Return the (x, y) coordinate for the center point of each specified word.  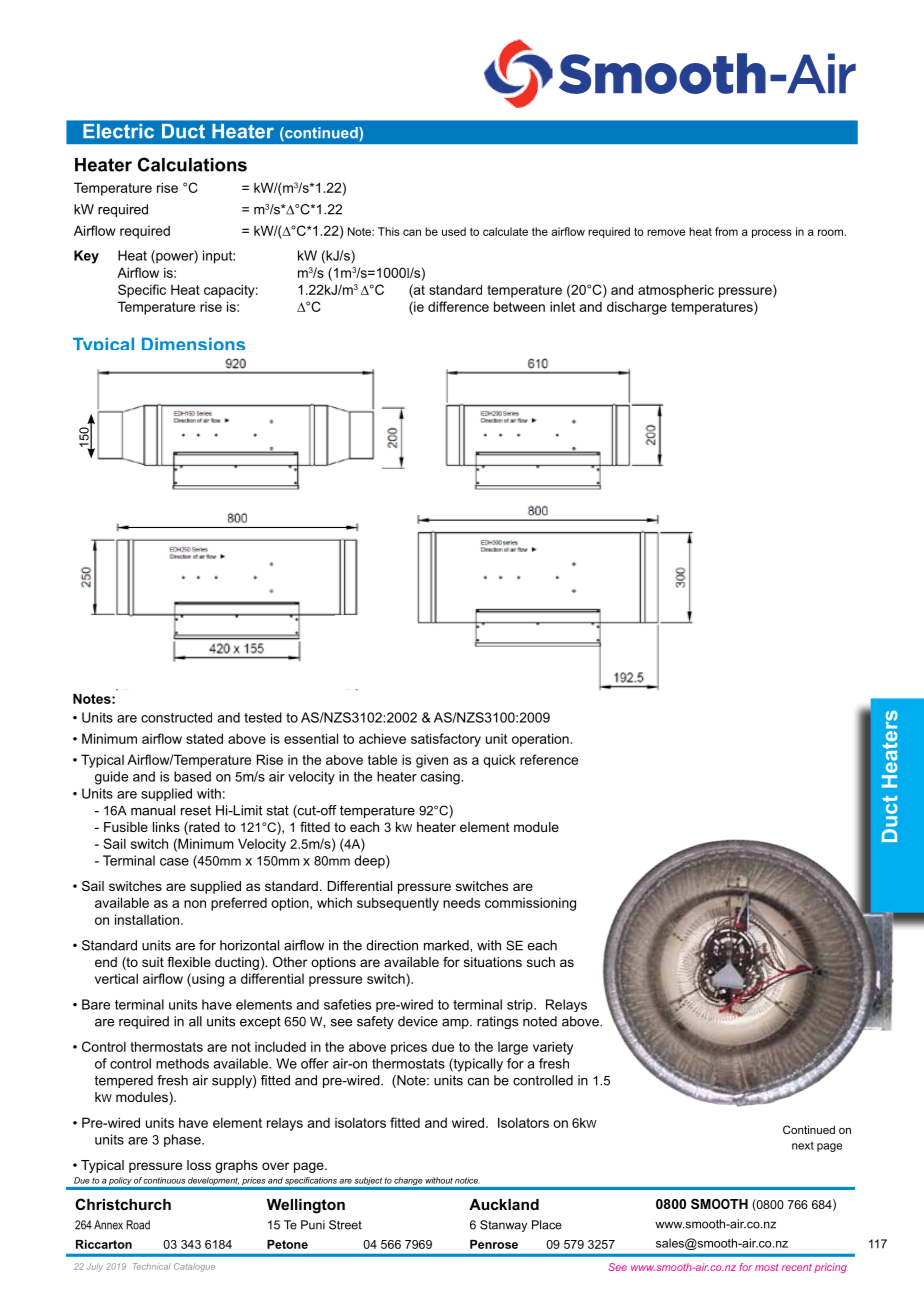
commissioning (530, 904)
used (454, 231)
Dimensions (193, 343)
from (726, 231)
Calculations (192, 164)
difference (458, 306)
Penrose (494, 1244)
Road (138, 1225)
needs (461, 902)
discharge (637, 308)
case (174, 862)
